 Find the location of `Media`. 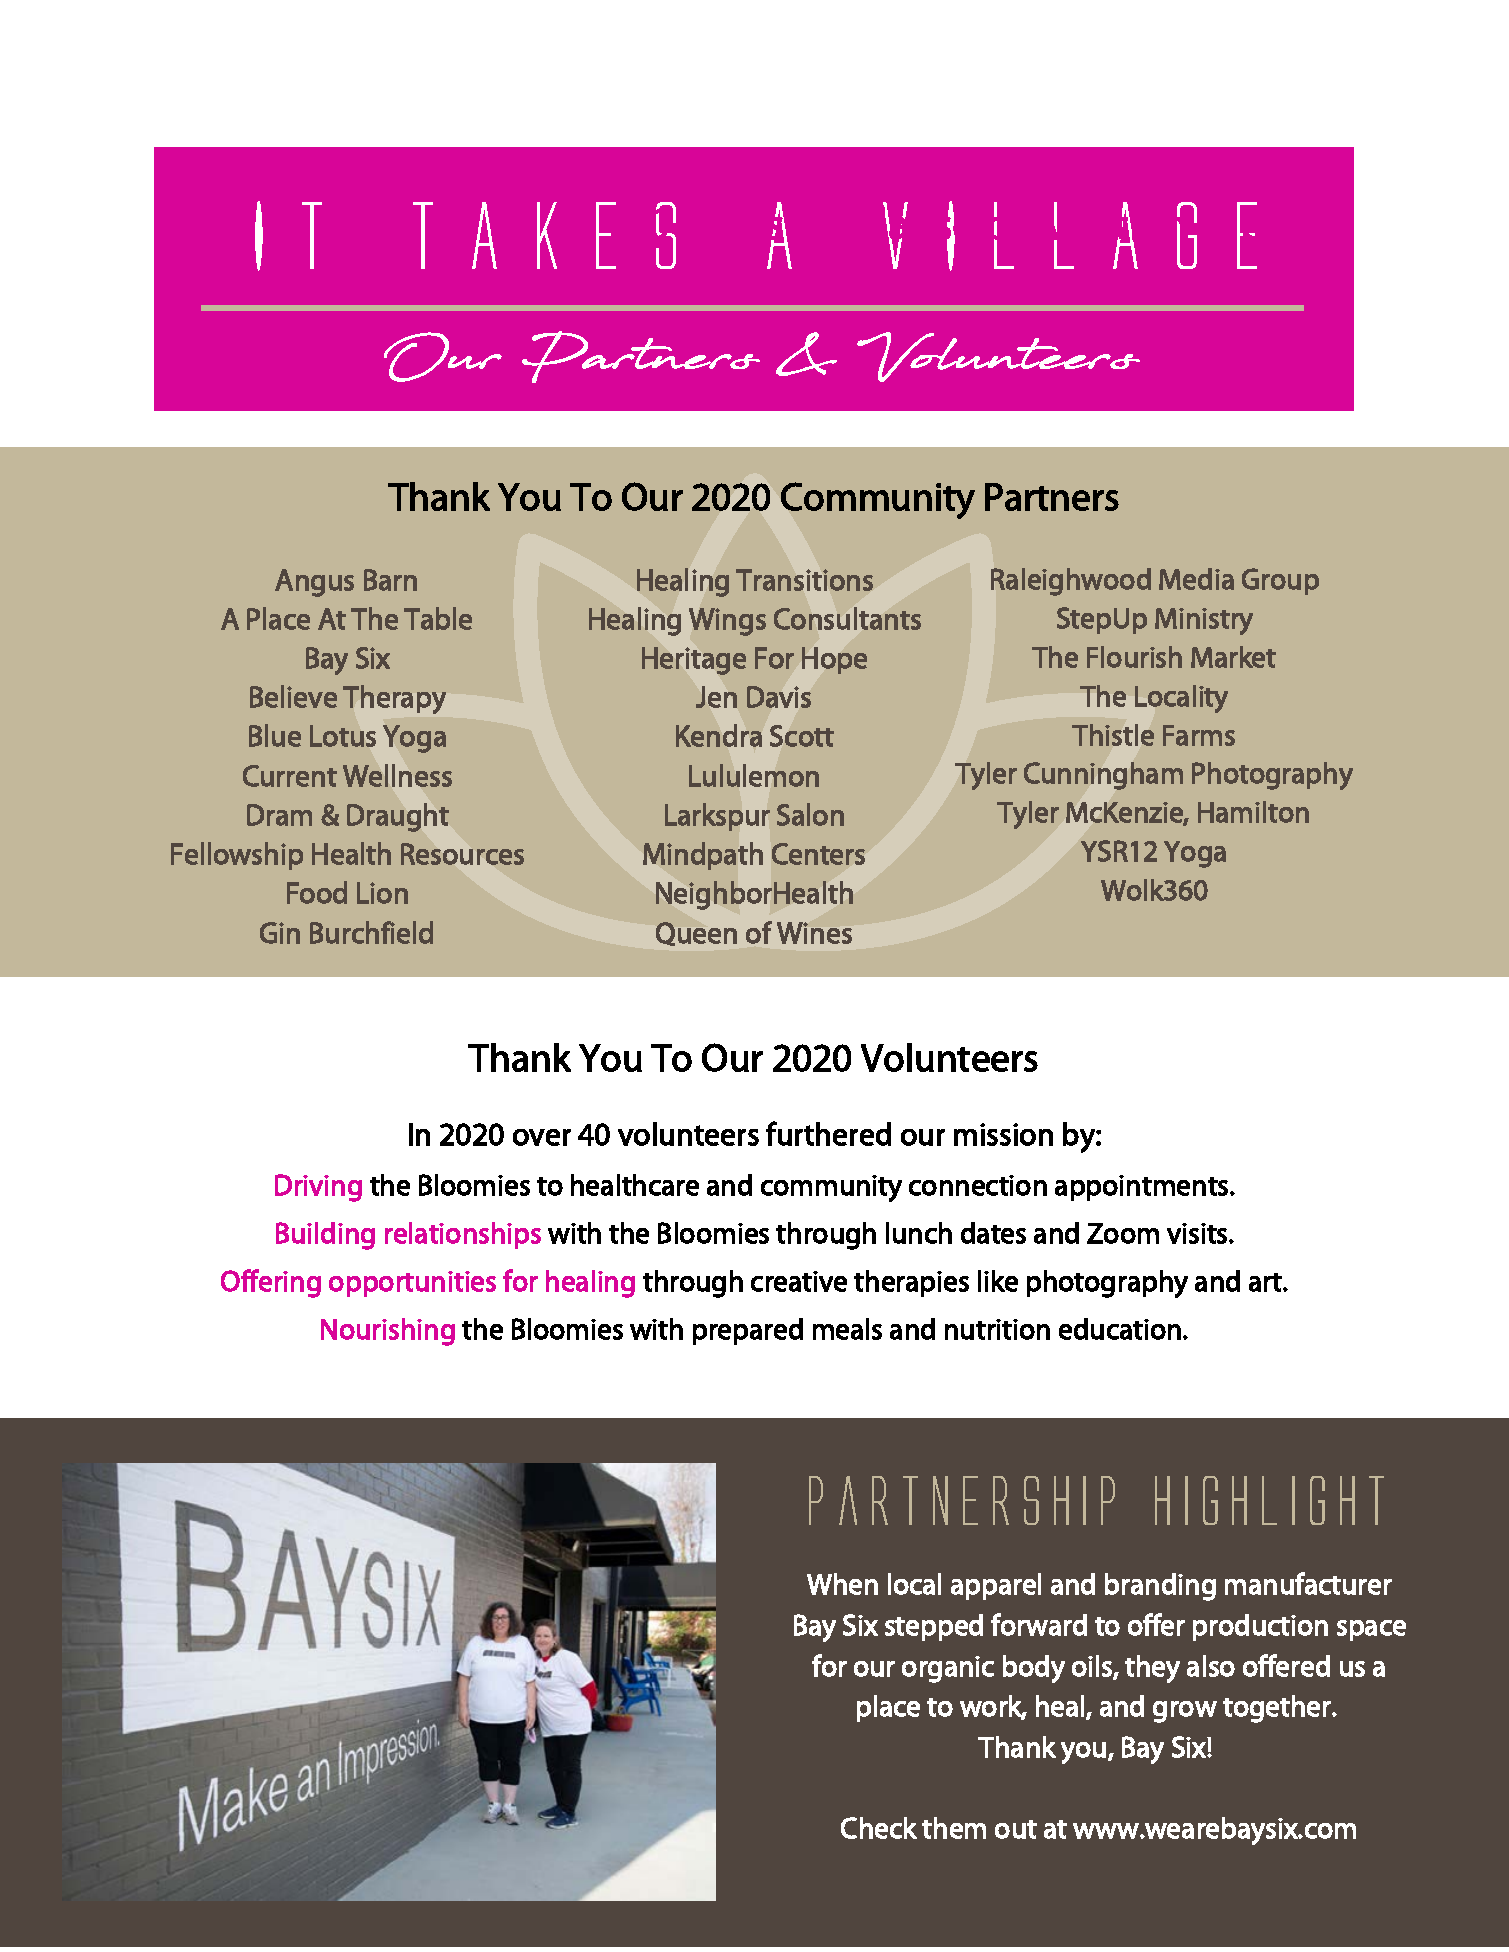

Media is located at coordinates (1196, 579).
